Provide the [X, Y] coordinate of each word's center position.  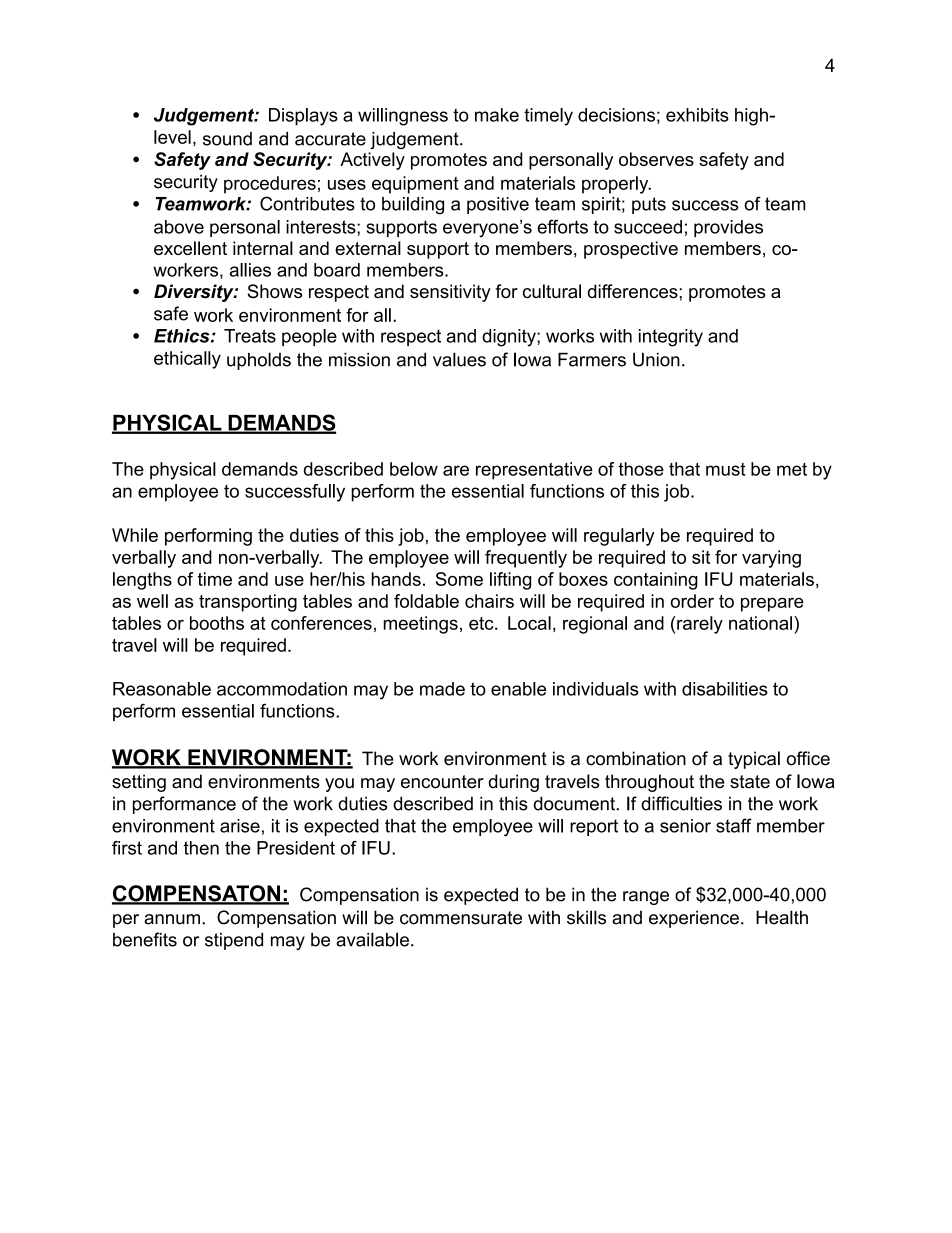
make [497, 115]
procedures [270, 185]
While [135, 535]
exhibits [697, 115]
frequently [526, 559]
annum [172, 919]
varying [771, 559]
